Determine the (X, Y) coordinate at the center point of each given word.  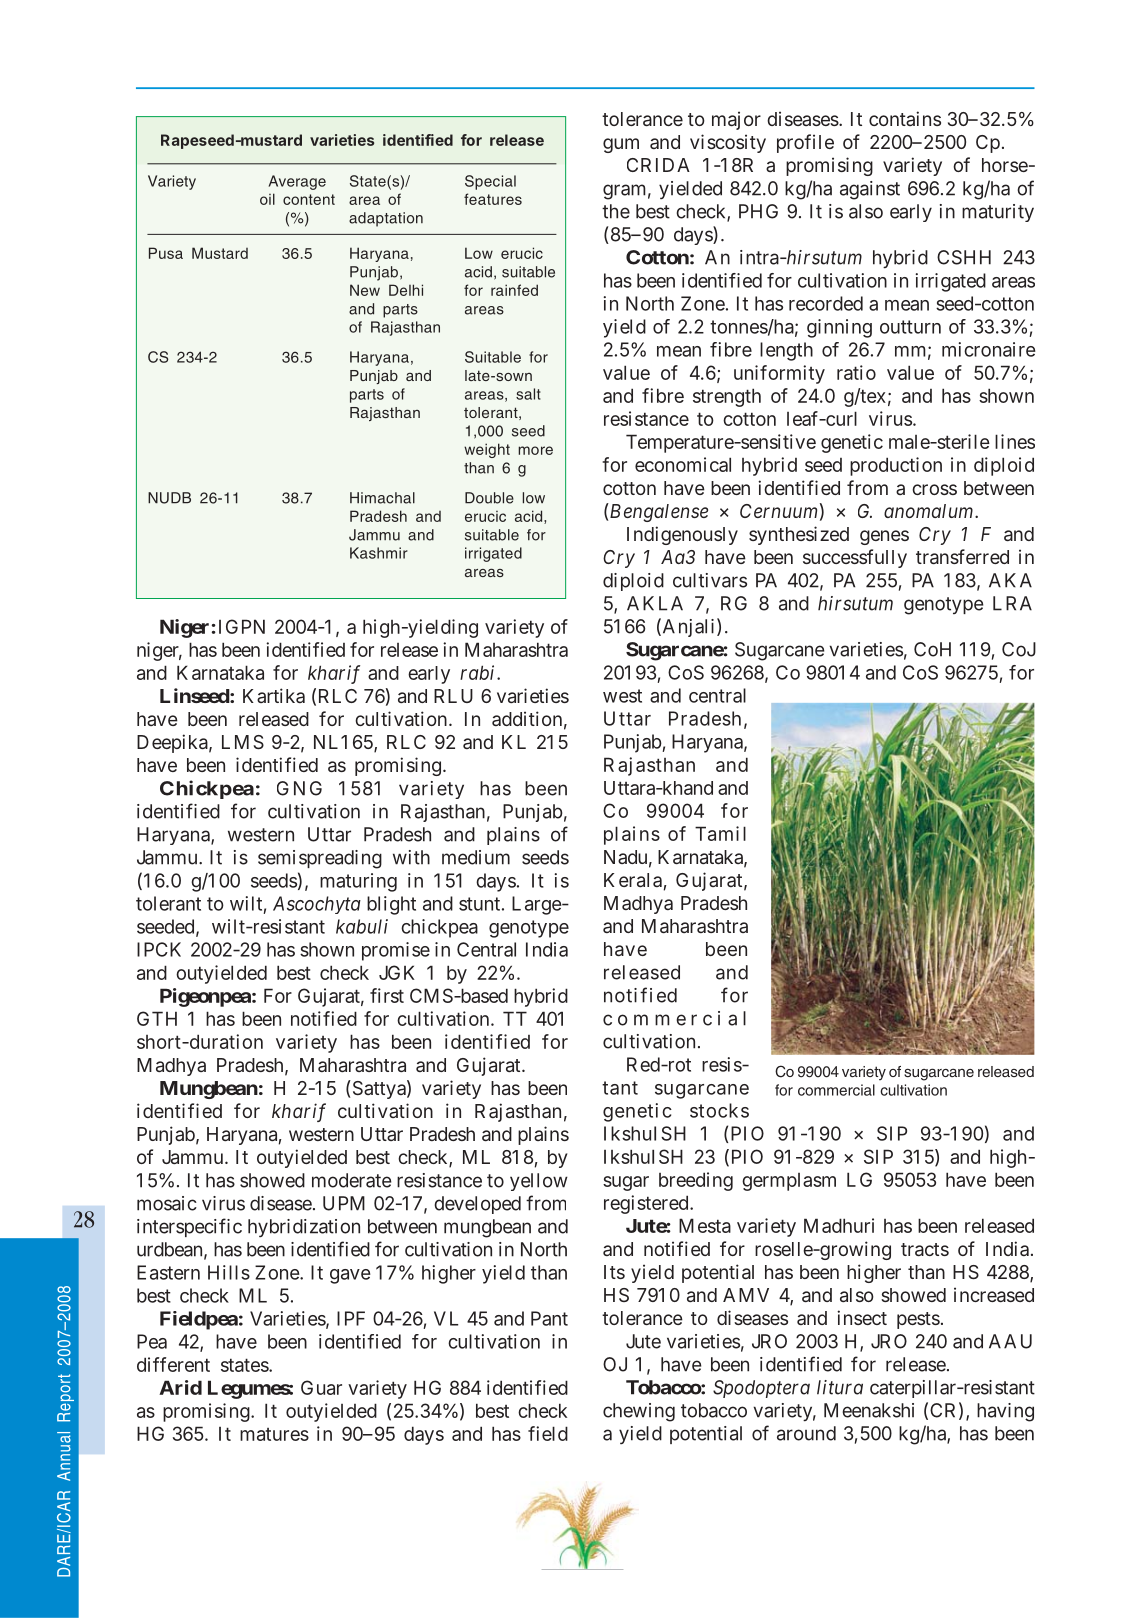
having (1005, 1412)
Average (297, 182)
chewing (639, 1412)
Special (490, 182)
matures (274, 1434)
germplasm (789, 1182)
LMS (243, 742)
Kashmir (379, 553)
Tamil (720, 833)
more (535, 450)
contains (905, 118)
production (896, 466)
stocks (719, 1110)
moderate (351, 1180)
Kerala (633, 880)
